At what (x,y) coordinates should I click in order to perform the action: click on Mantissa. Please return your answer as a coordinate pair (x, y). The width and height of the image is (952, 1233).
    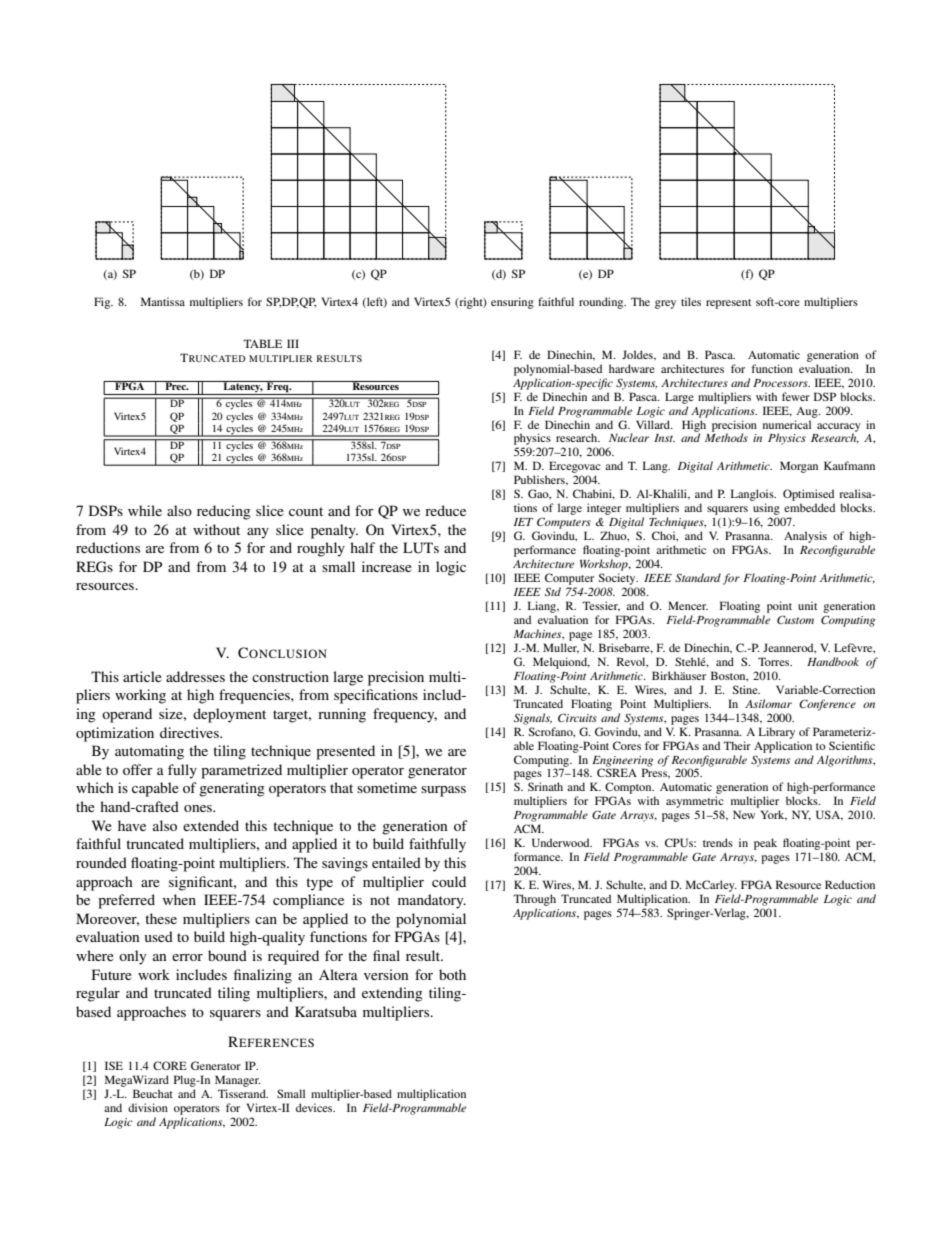
    Looking at the image, I should click on (163, 301).
